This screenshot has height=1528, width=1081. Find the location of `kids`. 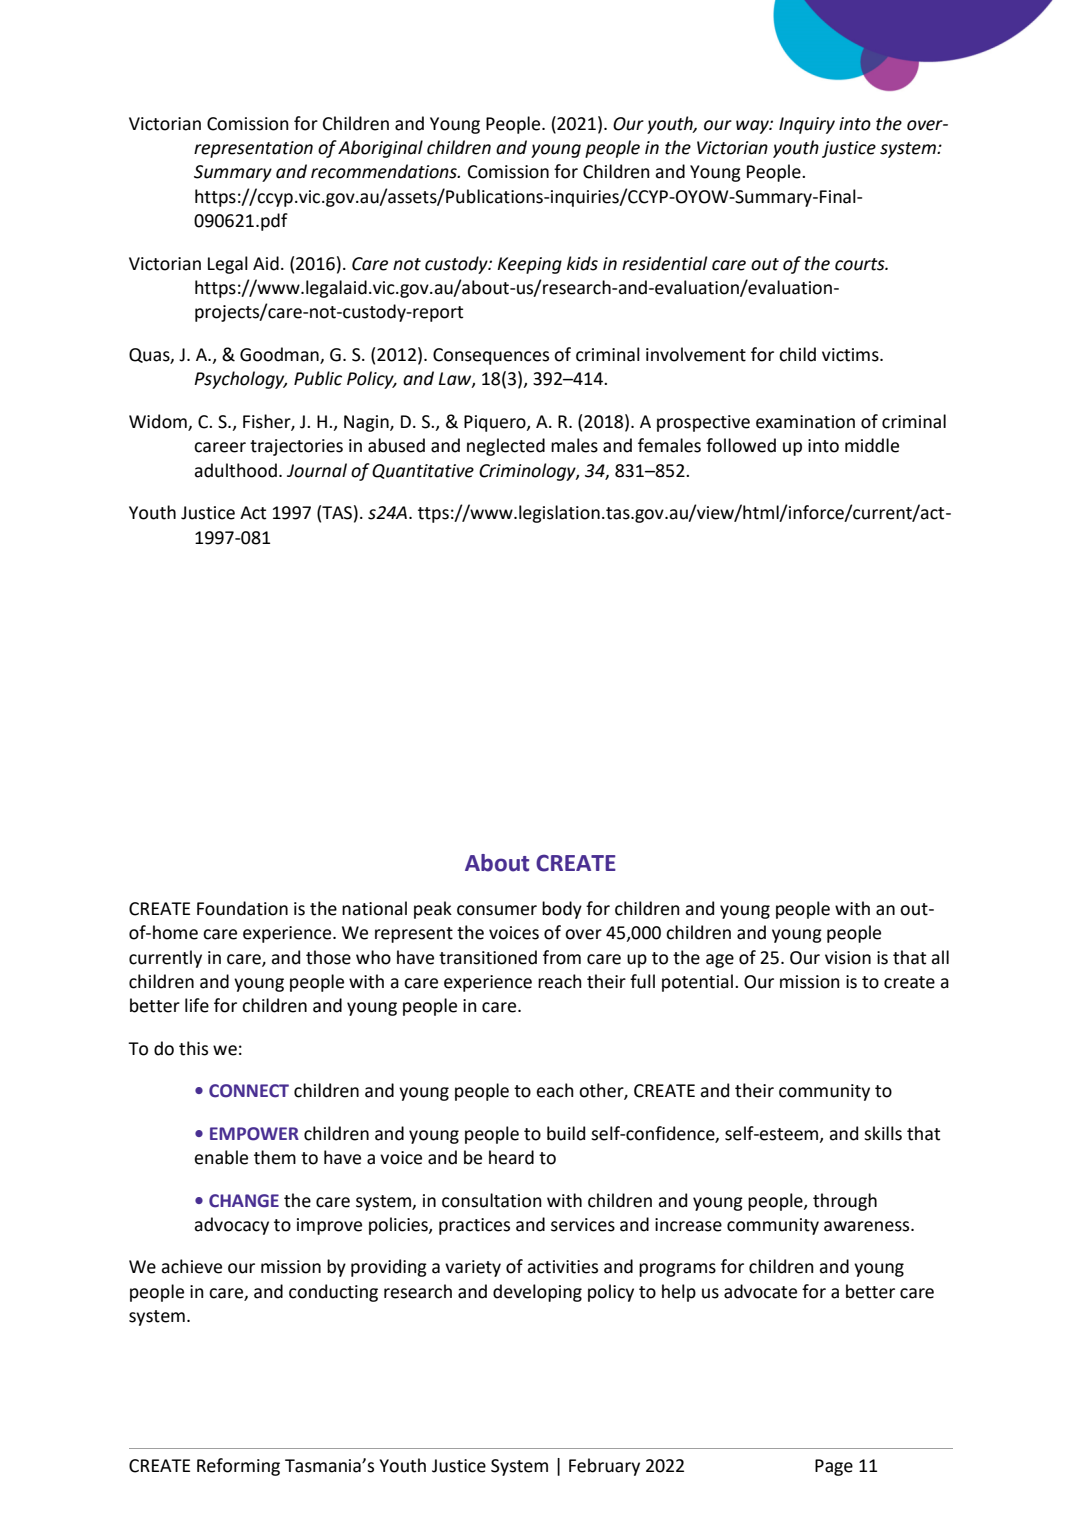

kids is located at coordinates (582, 263).
